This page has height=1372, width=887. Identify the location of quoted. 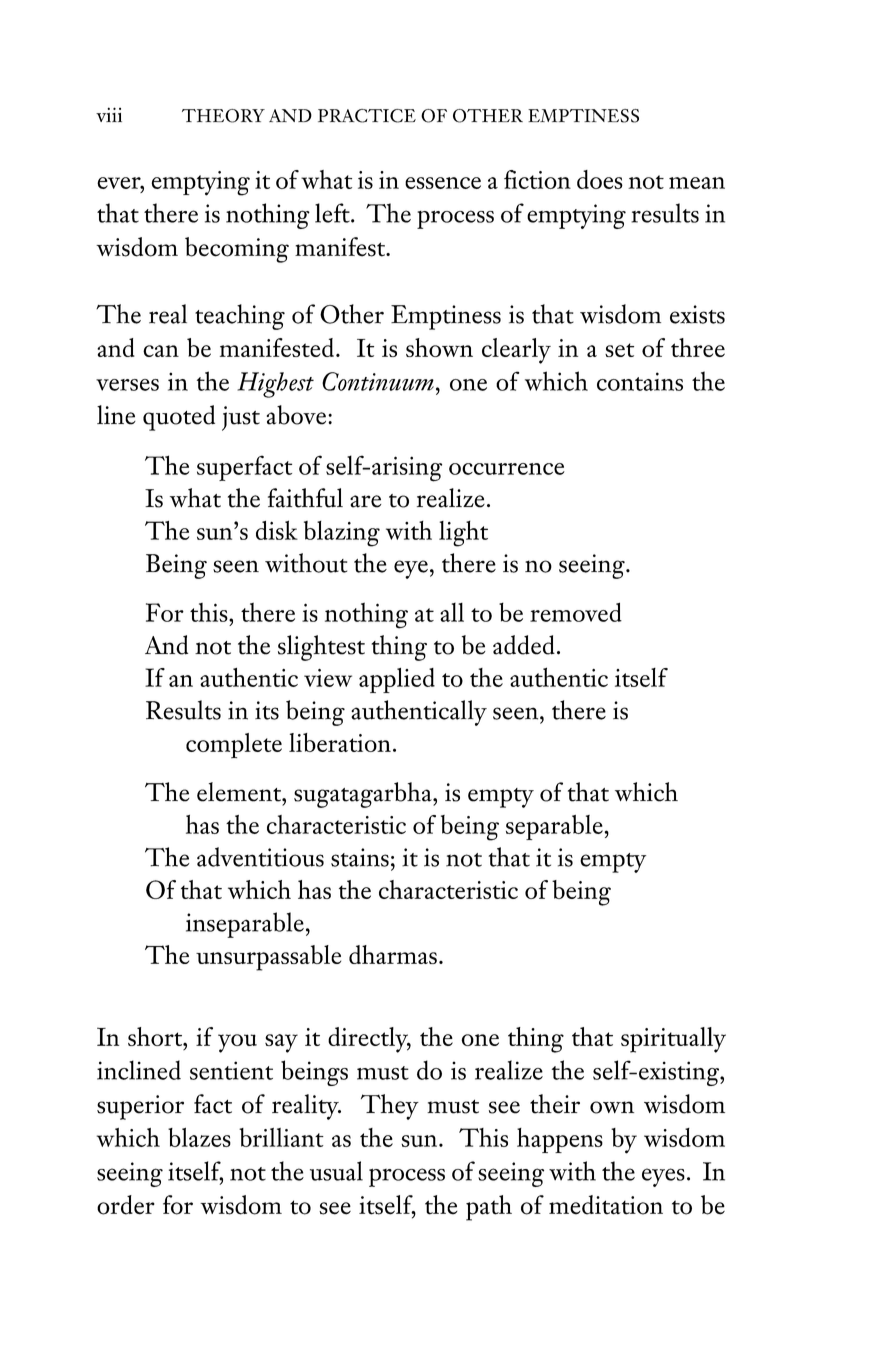
(179, 418).
